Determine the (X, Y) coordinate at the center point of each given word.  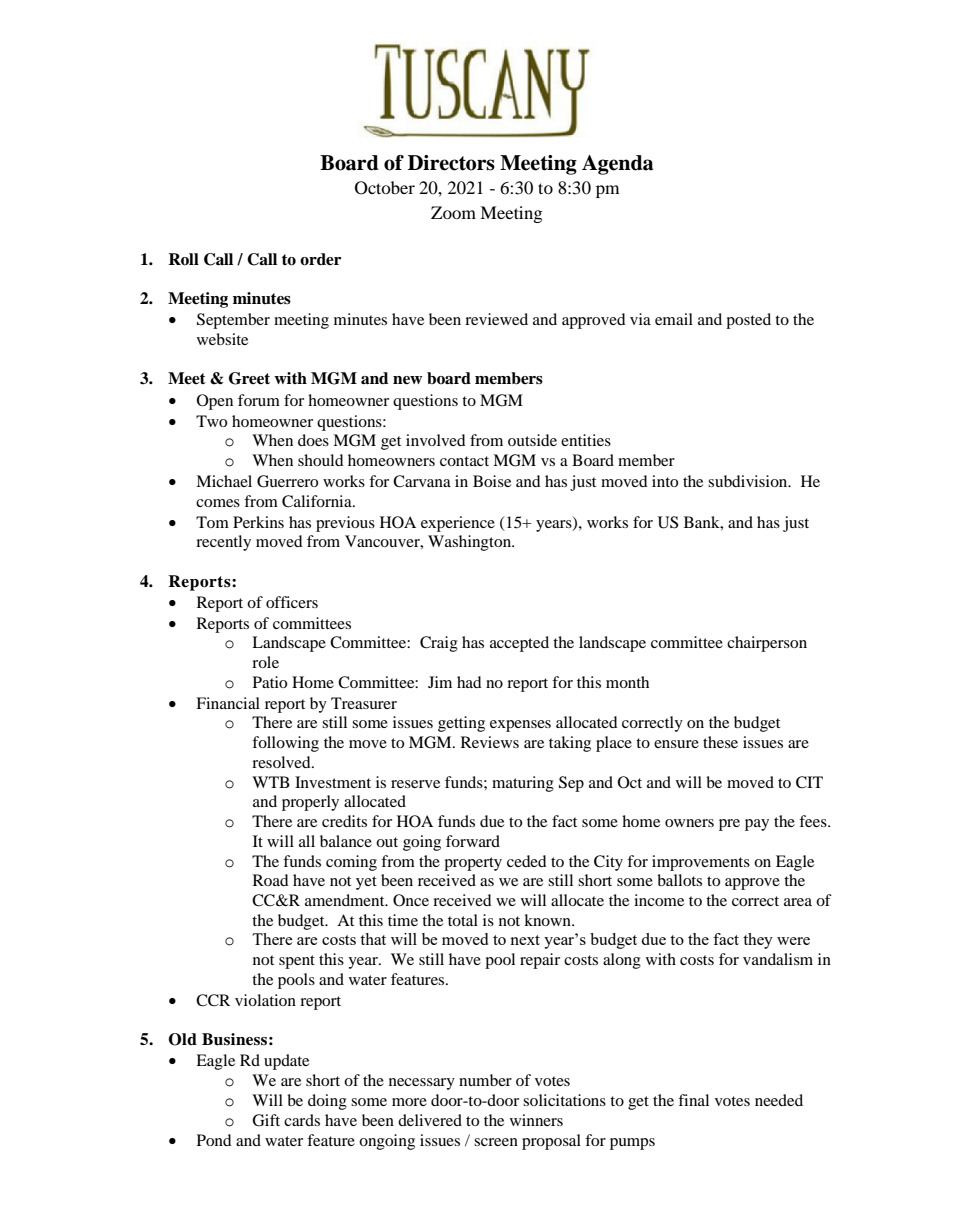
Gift (266, 1120)
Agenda (617, 165)
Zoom (453, 212)
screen (496, 1142)
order (320, 259)
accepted (519, 644)
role (265, 662)
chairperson (767, 644)
